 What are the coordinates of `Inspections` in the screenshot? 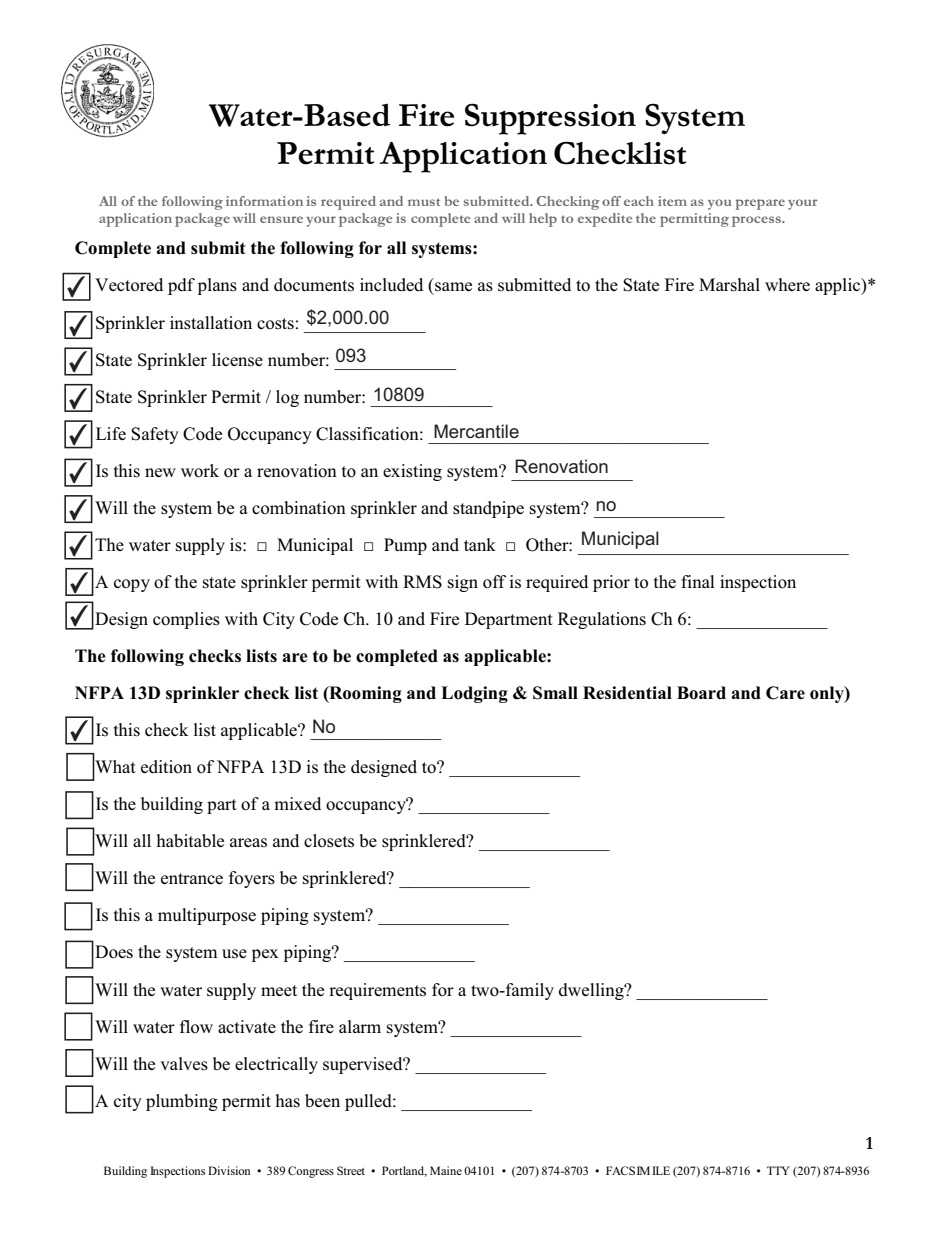 It's located at (177, 1172).
